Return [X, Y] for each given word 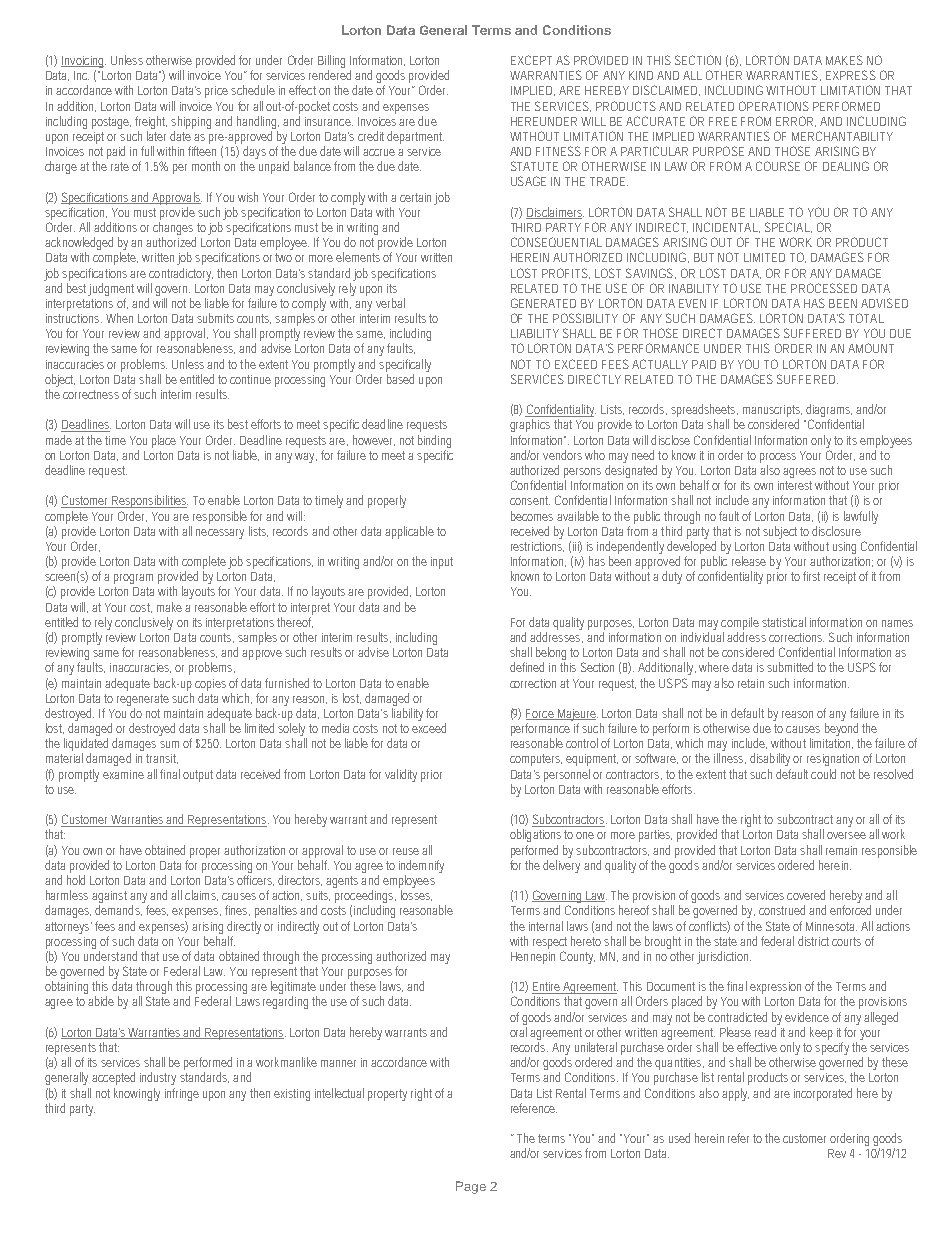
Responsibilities [149, 501]
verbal [390, 303]
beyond [843, 731]
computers [536, 760]
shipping [191, 122]
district [813, 941]
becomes [532, 516]
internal [546, 926]
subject [780, 532]
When [119, 318]
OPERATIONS [774, 106]
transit [162, 759]
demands [118, 910]
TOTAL [866, 318]
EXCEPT [531, 60]
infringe [182, 1094]
